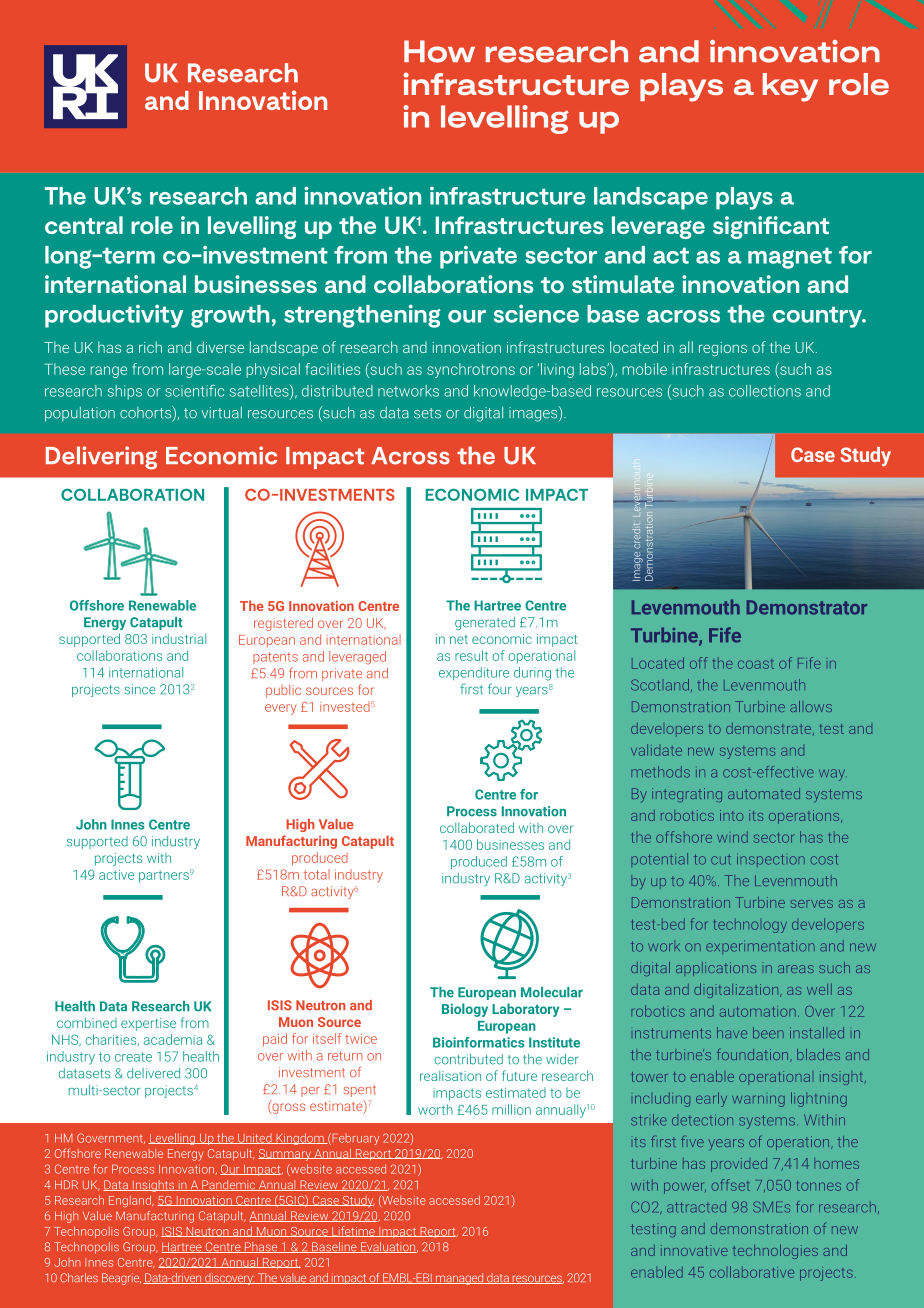 The height and width of the screenshot is (1308, 924). What do you see at coordinates (140, 689) in the screenshot?
I see `since` at bounding box center [140, 689].
